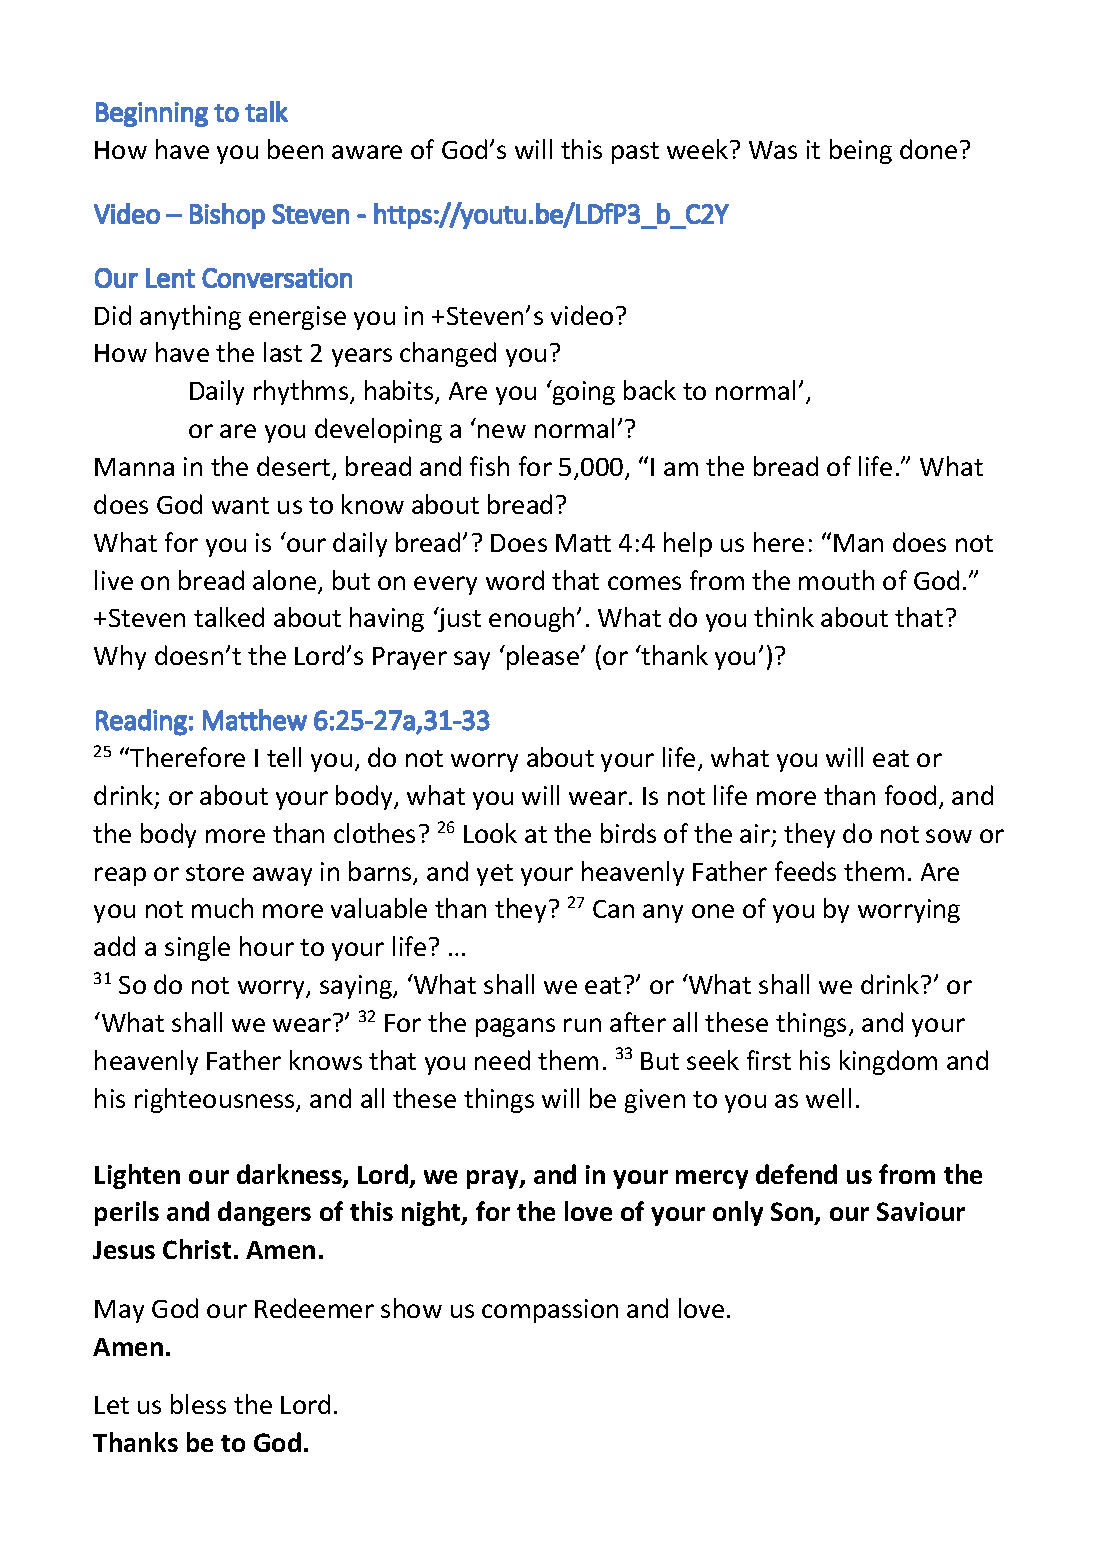 The image size is (1099, 1555). I want to click on Look, so click(490, 833).
